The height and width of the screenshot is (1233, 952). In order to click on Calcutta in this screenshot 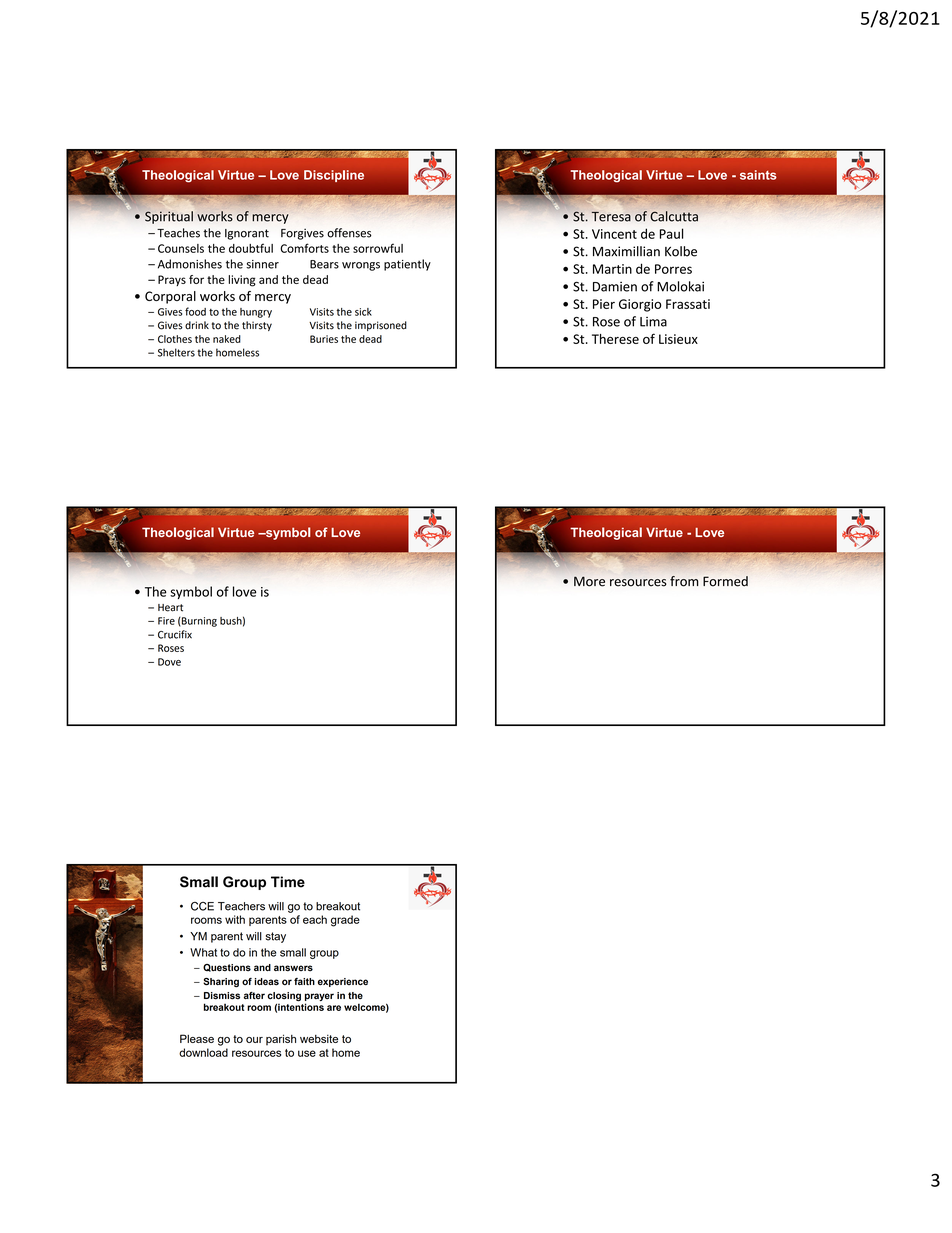, I will do `click(674, 216)`.
